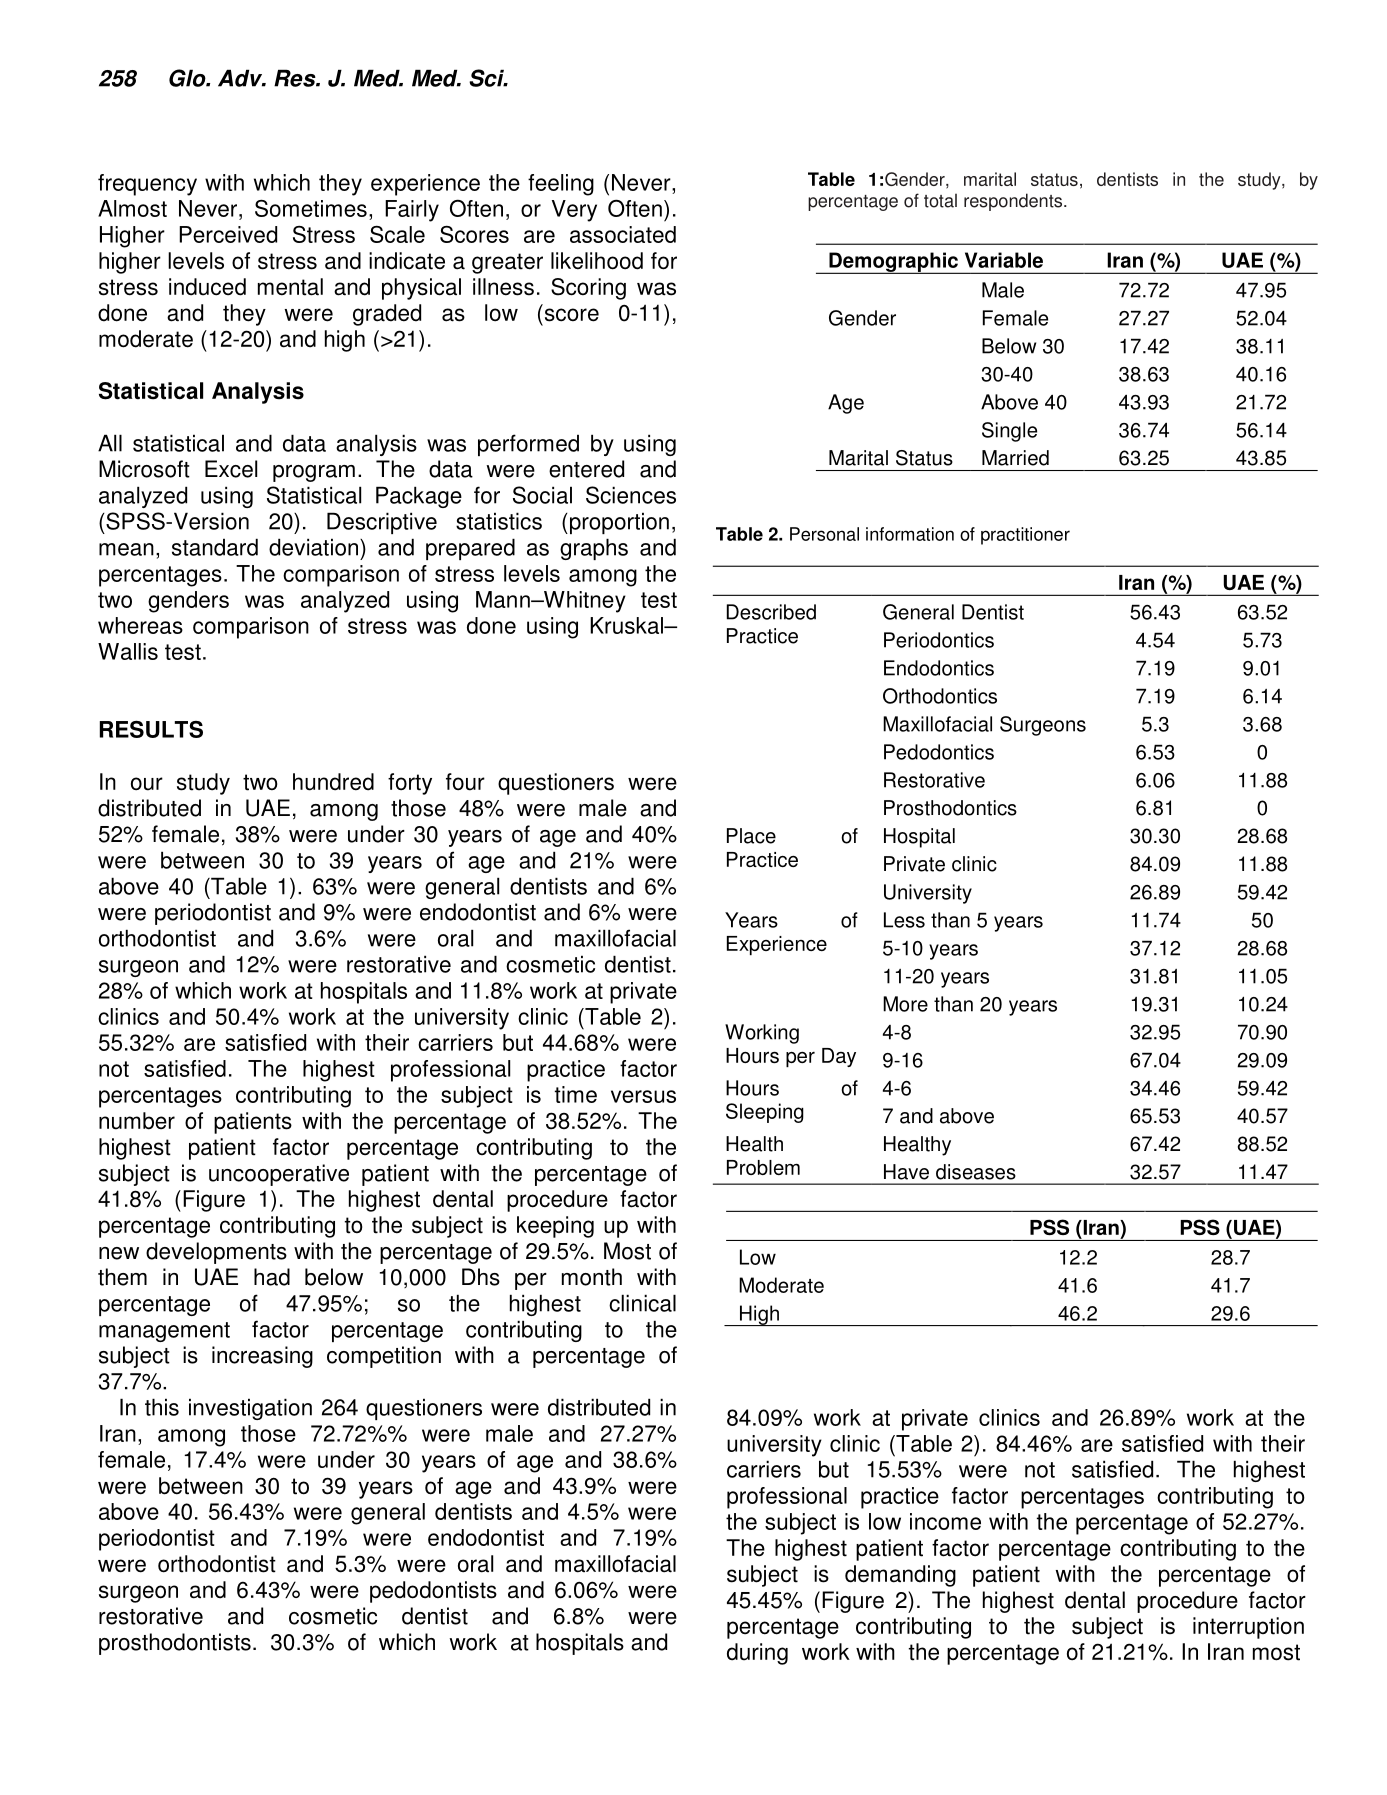 The height and width of the screenshot is (1795, 1387). What do you see at coordinates (940, 696) in the screenshot?
I see `Orthodontics` at bounding box center [940, 696].
